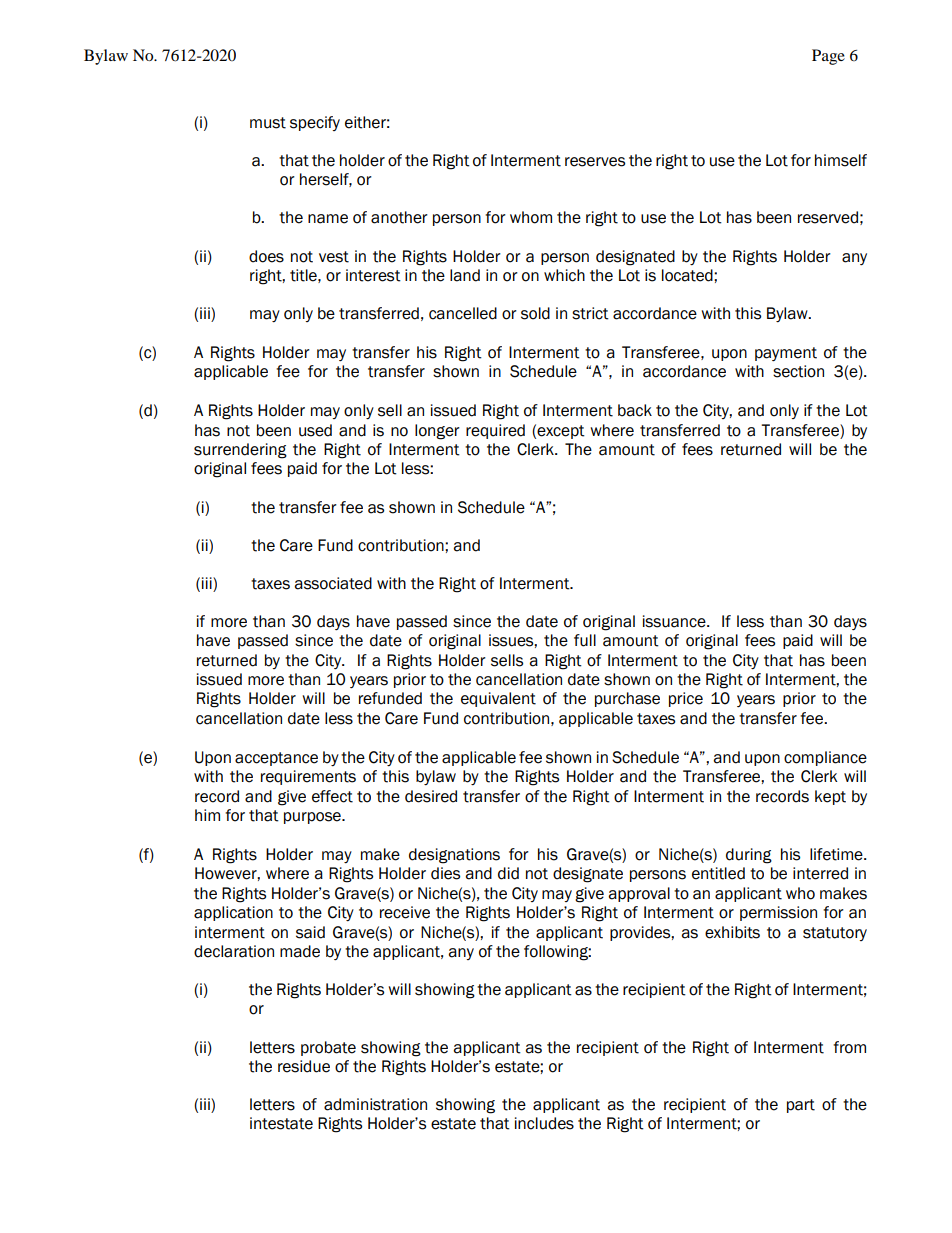 This page has width=952, height=1233. Describe the element at coordinates (828, 57) in the page. I see `Page` at that location.
